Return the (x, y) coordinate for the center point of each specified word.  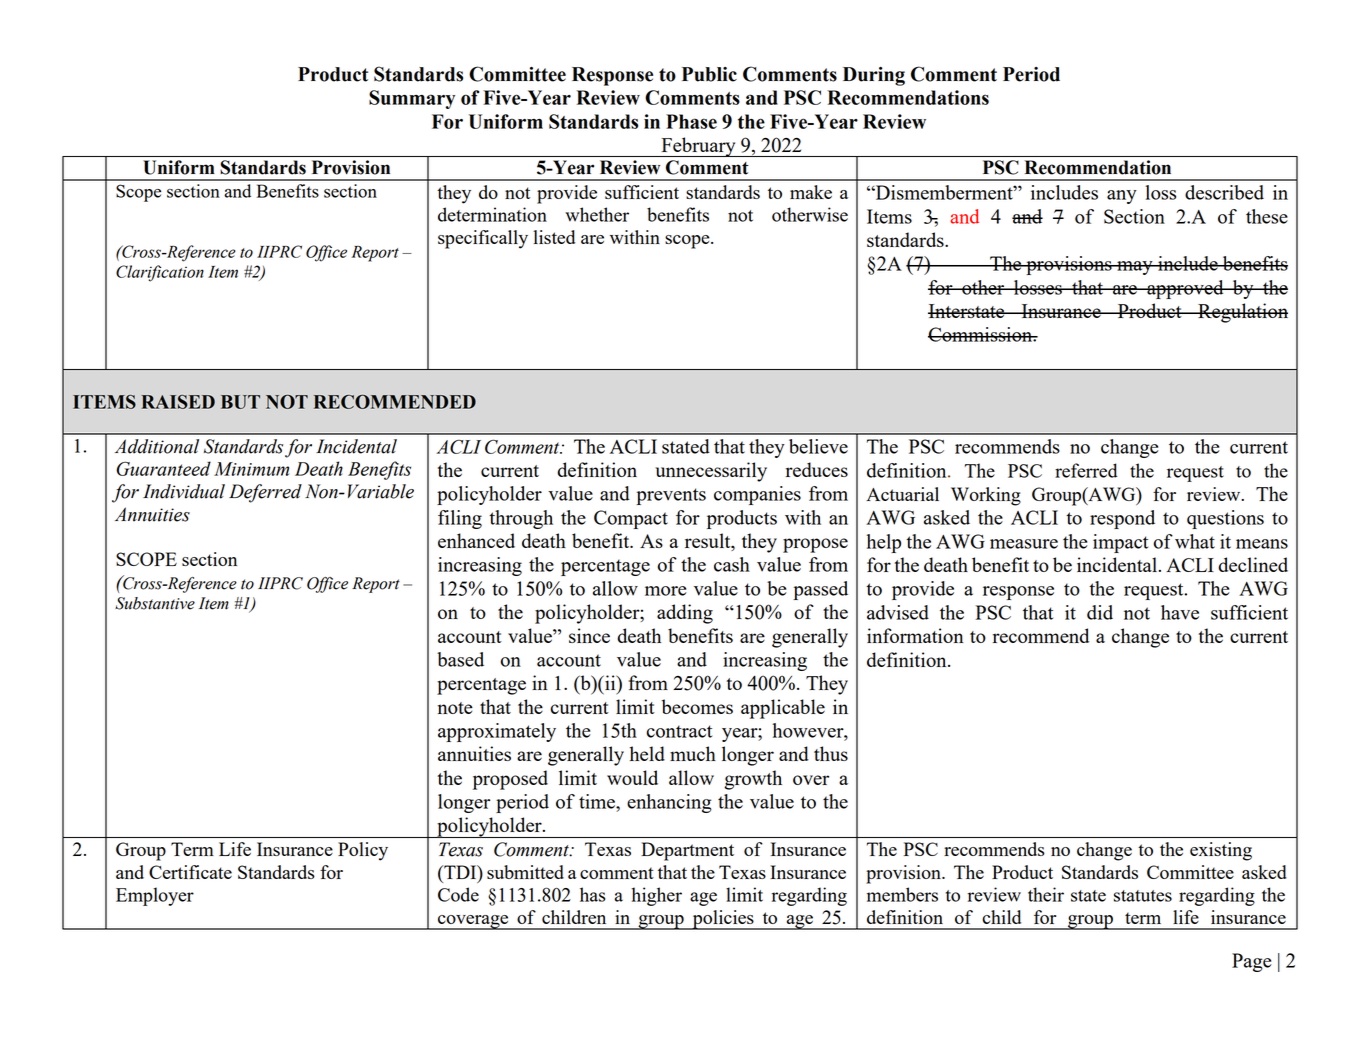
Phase (691, 121)
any (1122, 197)
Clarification (160, 273)
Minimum (251, 469)
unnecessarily (711, 472)
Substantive (155, 603)
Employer (155, 896)
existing (1221, 851)
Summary (412, 99)
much (693, 753)
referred (1086, 470)
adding (685, 614)
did (1100, 612)
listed (554, 237)
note (455, 708)
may (1135, 268)
